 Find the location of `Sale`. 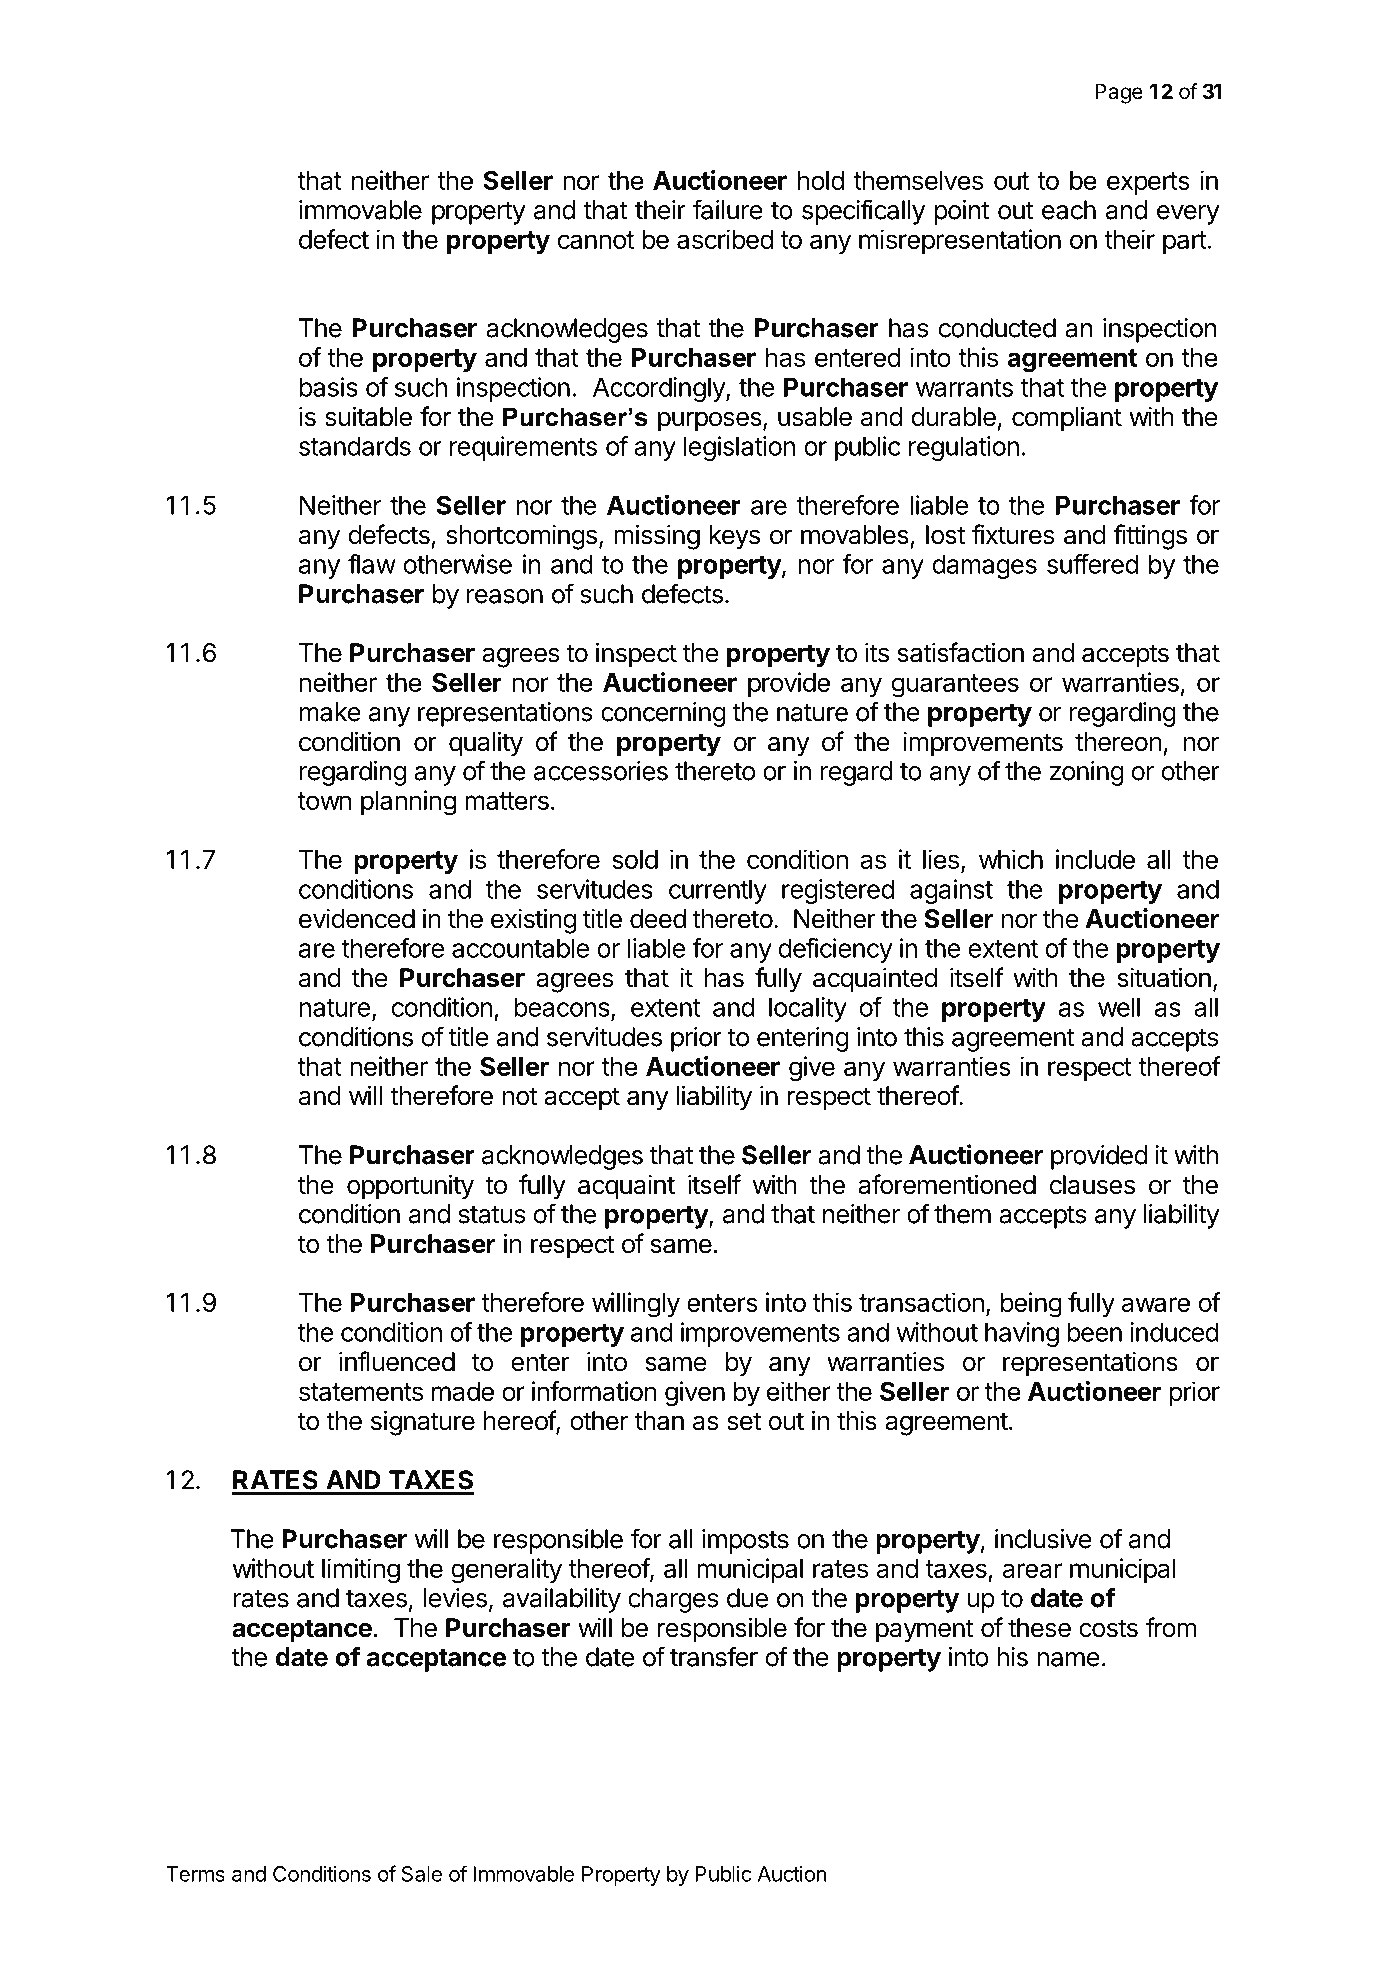

Sale is located at coordinates (422, 1874).
